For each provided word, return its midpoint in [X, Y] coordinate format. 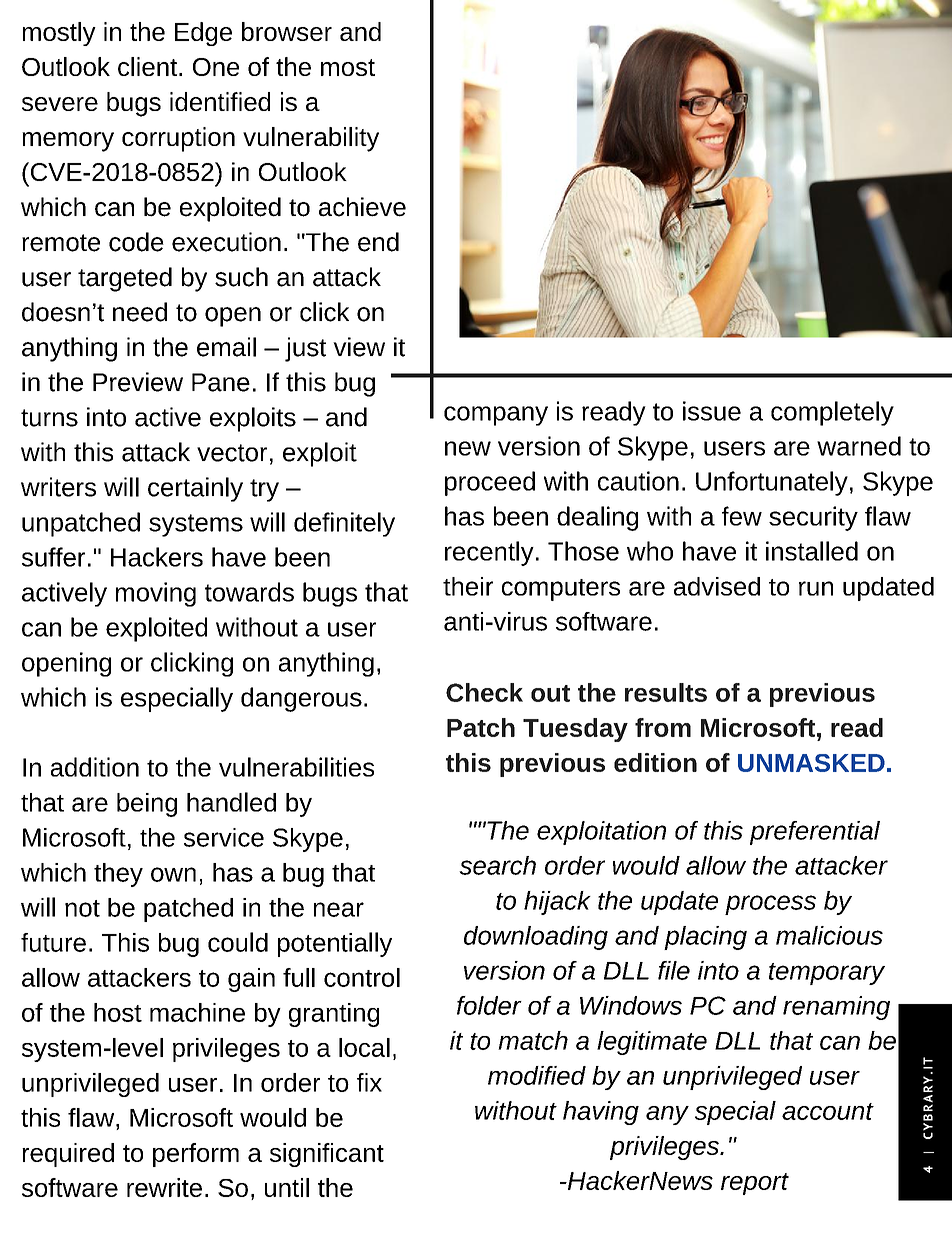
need [140, 312]
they [118, 875]
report [755, 1184]
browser [287, 31]
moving [156, 594]
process [770, 905]
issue [712, 411]
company [496, 416]
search [497, 865]
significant [327, 1155]
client [149, 66]
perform [196, 1155]
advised [717, 586]
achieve [362, 207]
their [468, 586]
